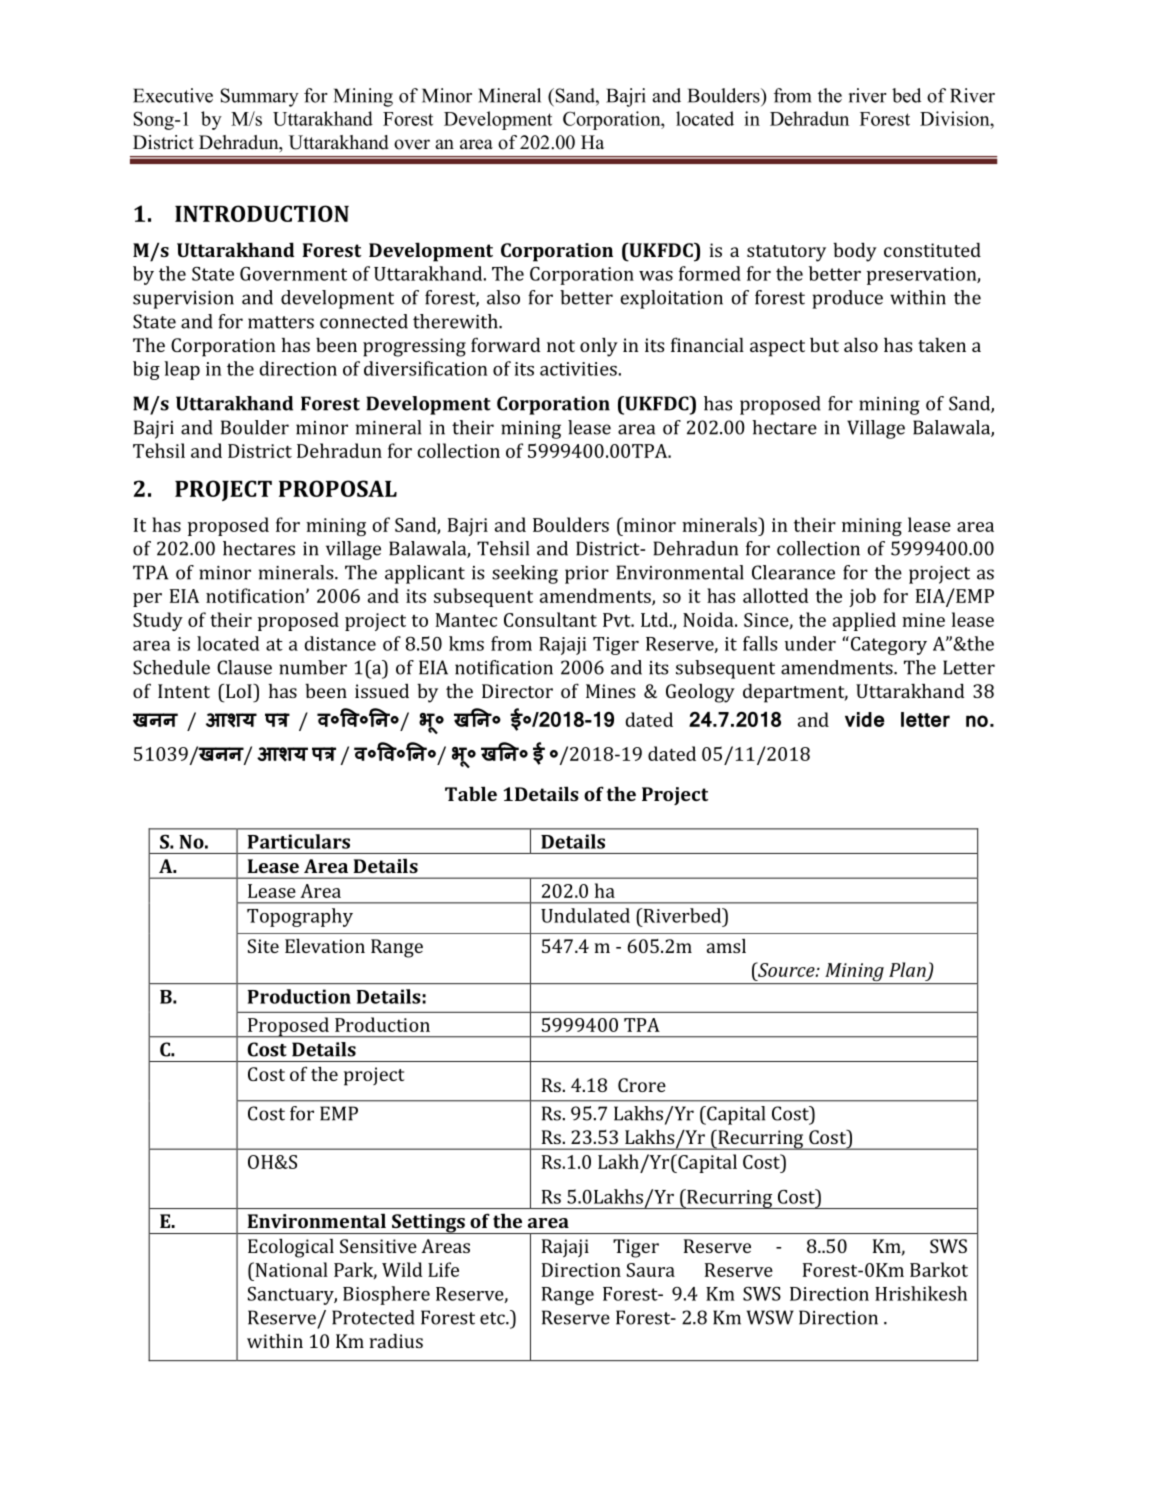 The width and height of the page is (1158, 1498). What do you see at coordinates (656, 276) in the page?
I see `was` at bounding box center [656, 276].
